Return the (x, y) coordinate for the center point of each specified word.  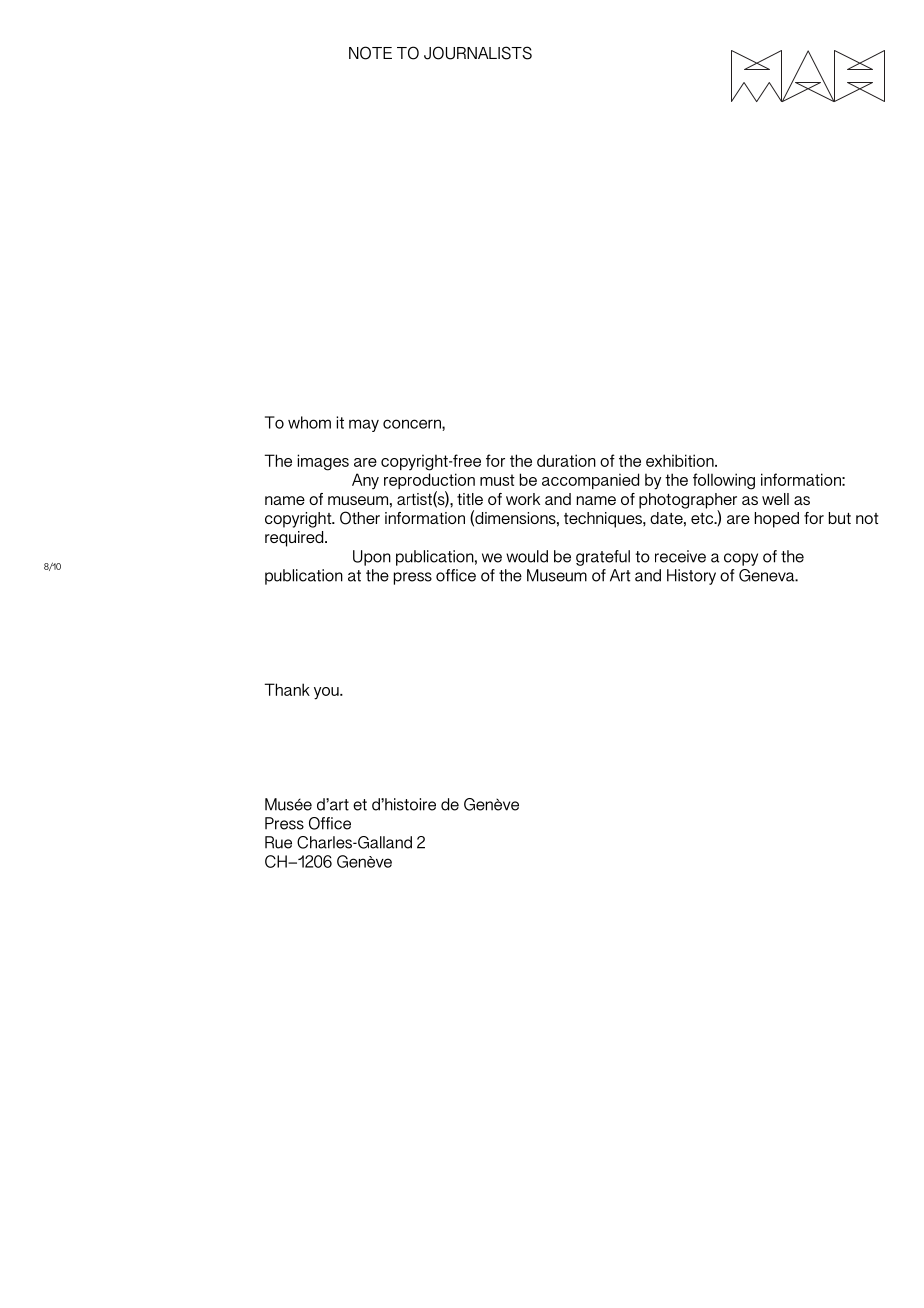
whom (309, 422)
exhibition (681, 460)
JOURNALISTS (478, 53)
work (523, 499)
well (775, 499)
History (691, 577)
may (364, 425)
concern (413, 425)
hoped (777, 520)
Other (360, 518)
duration (566, 460)
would (527, 556)
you (327, 693)
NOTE (370, 53)
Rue (278, 842)
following (724, 481)
